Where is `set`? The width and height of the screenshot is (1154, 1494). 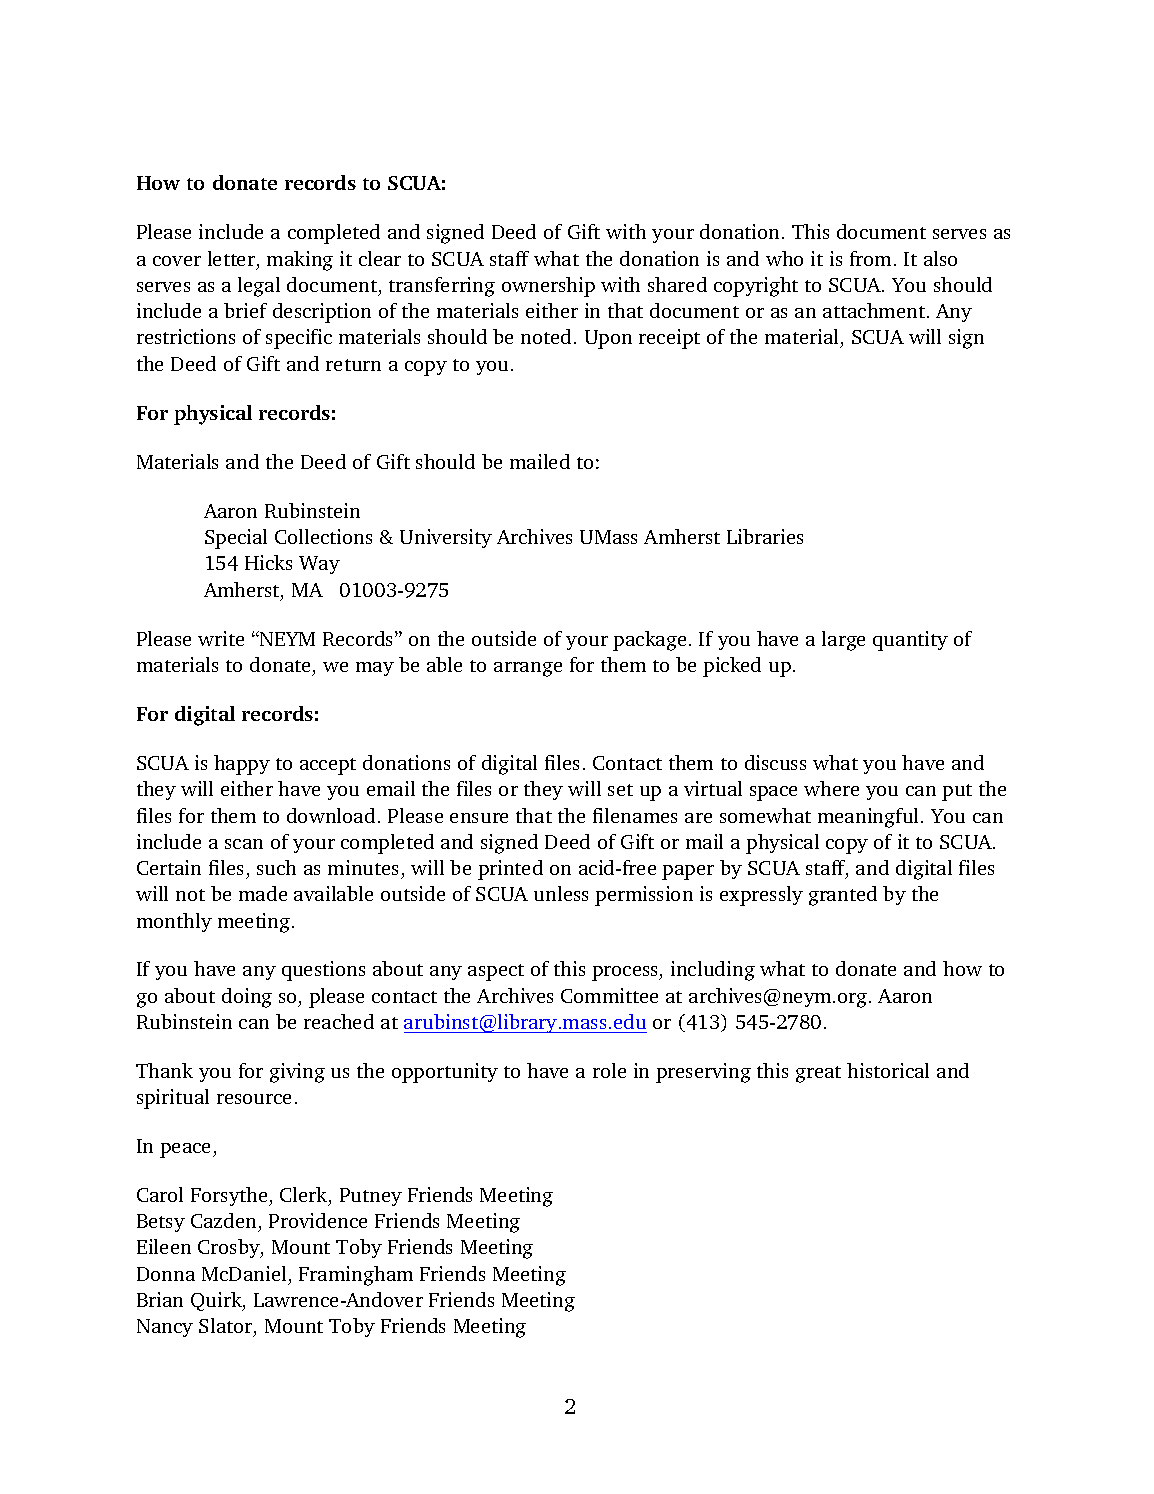 set is located at coordinates (620, 790).
